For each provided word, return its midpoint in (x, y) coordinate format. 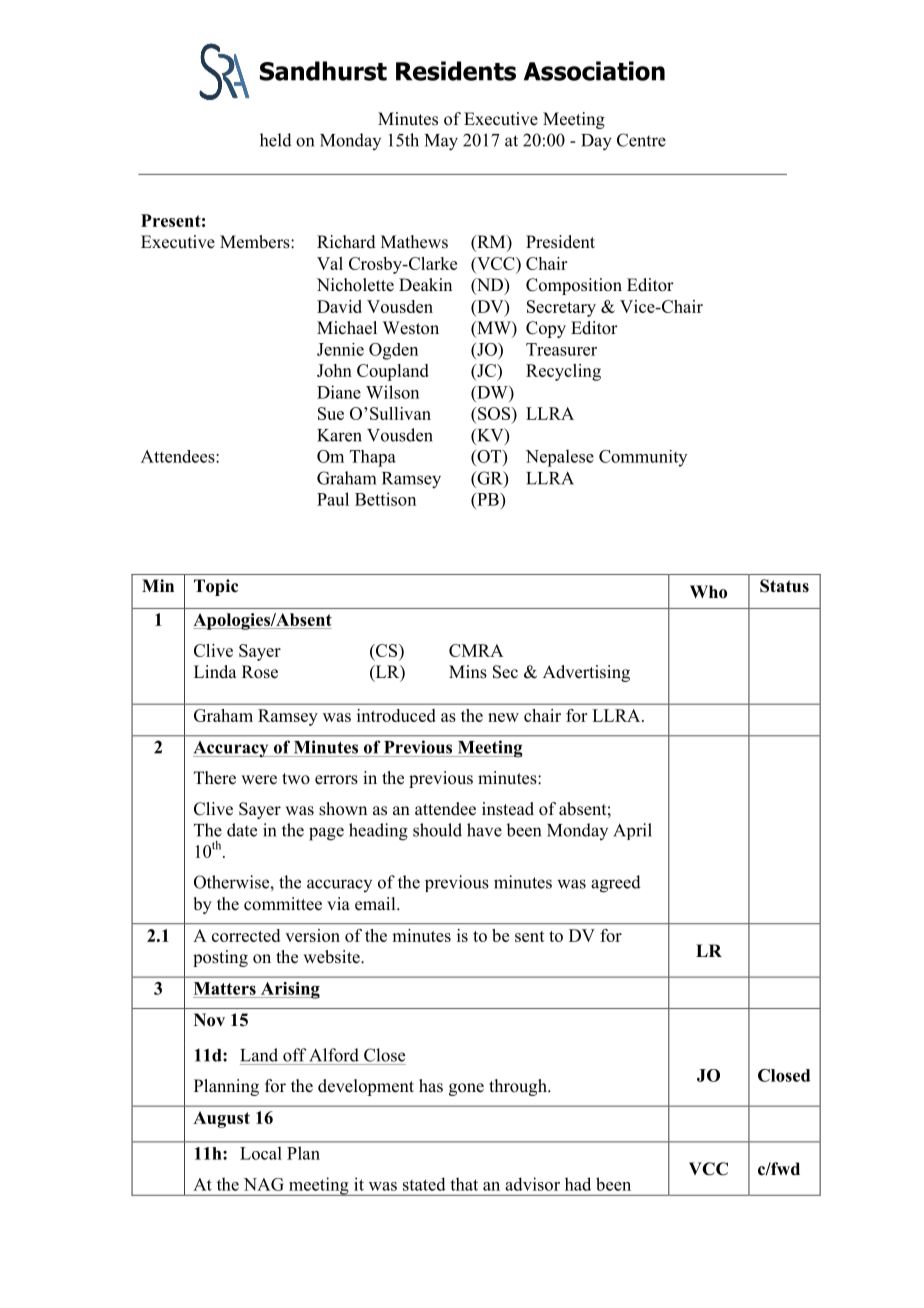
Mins (468, 672)
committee (283, 904)
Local (261, 1153)
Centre (641, 140)
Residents (456, 71)
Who (708, 592)
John (334, 370)
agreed (616, 884)
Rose (260, 672)
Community (643, 458)
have (484, 830)
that (464, 1184)
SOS (494, 413)
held (276, 140)
